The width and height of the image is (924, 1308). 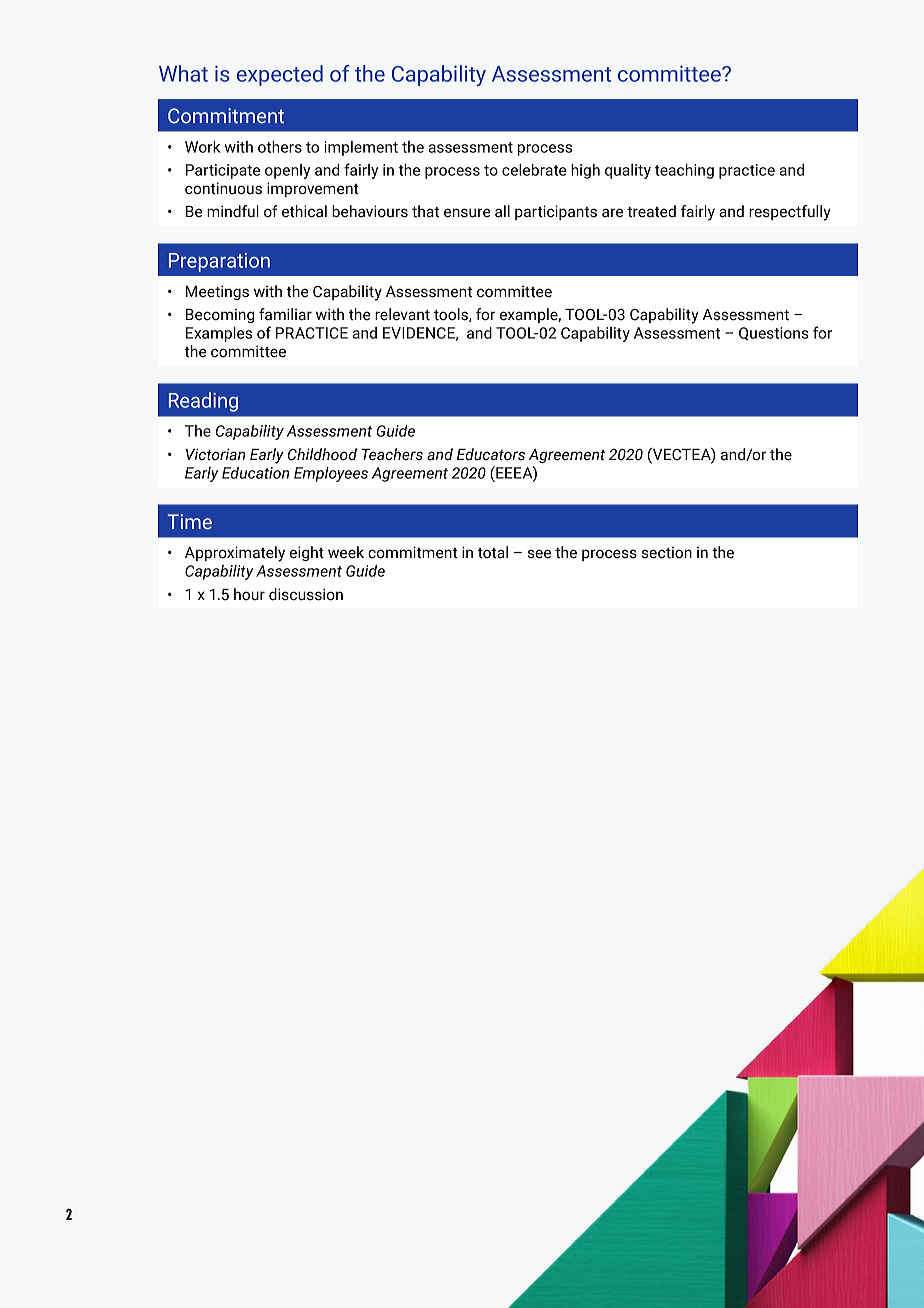 I want to click on Teachers, so click(x=392, y=454).
